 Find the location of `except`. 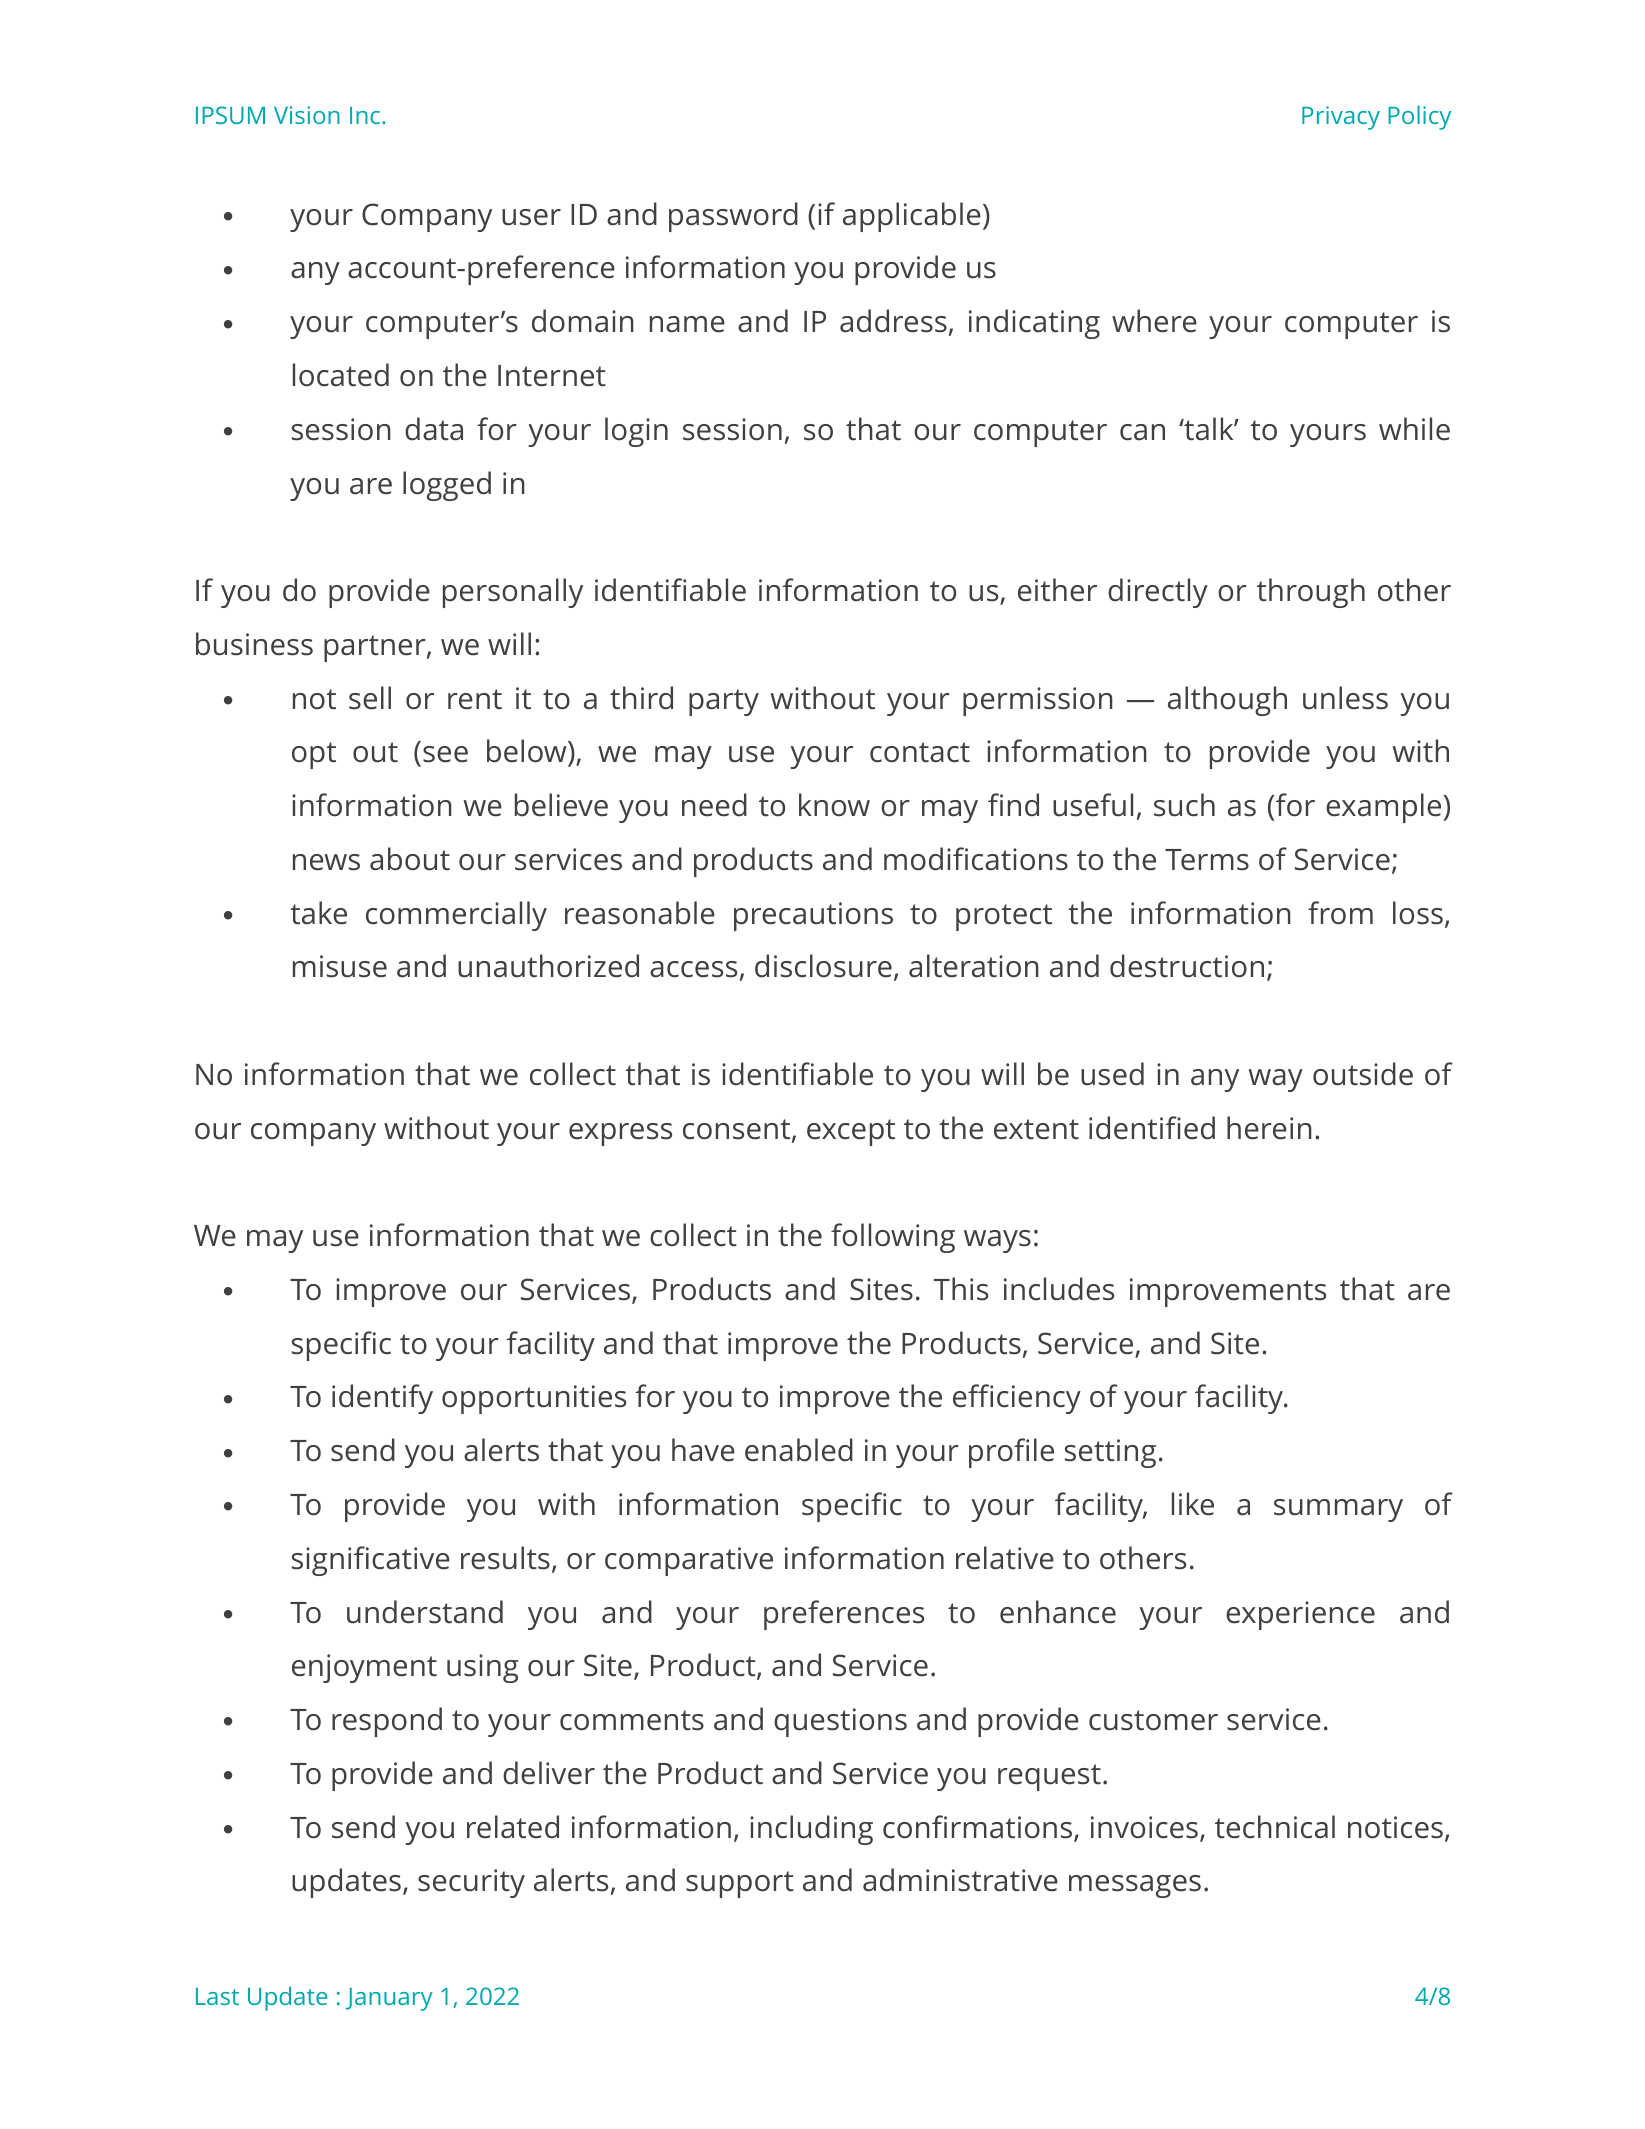

except is located at coordinates (851, 1132).
